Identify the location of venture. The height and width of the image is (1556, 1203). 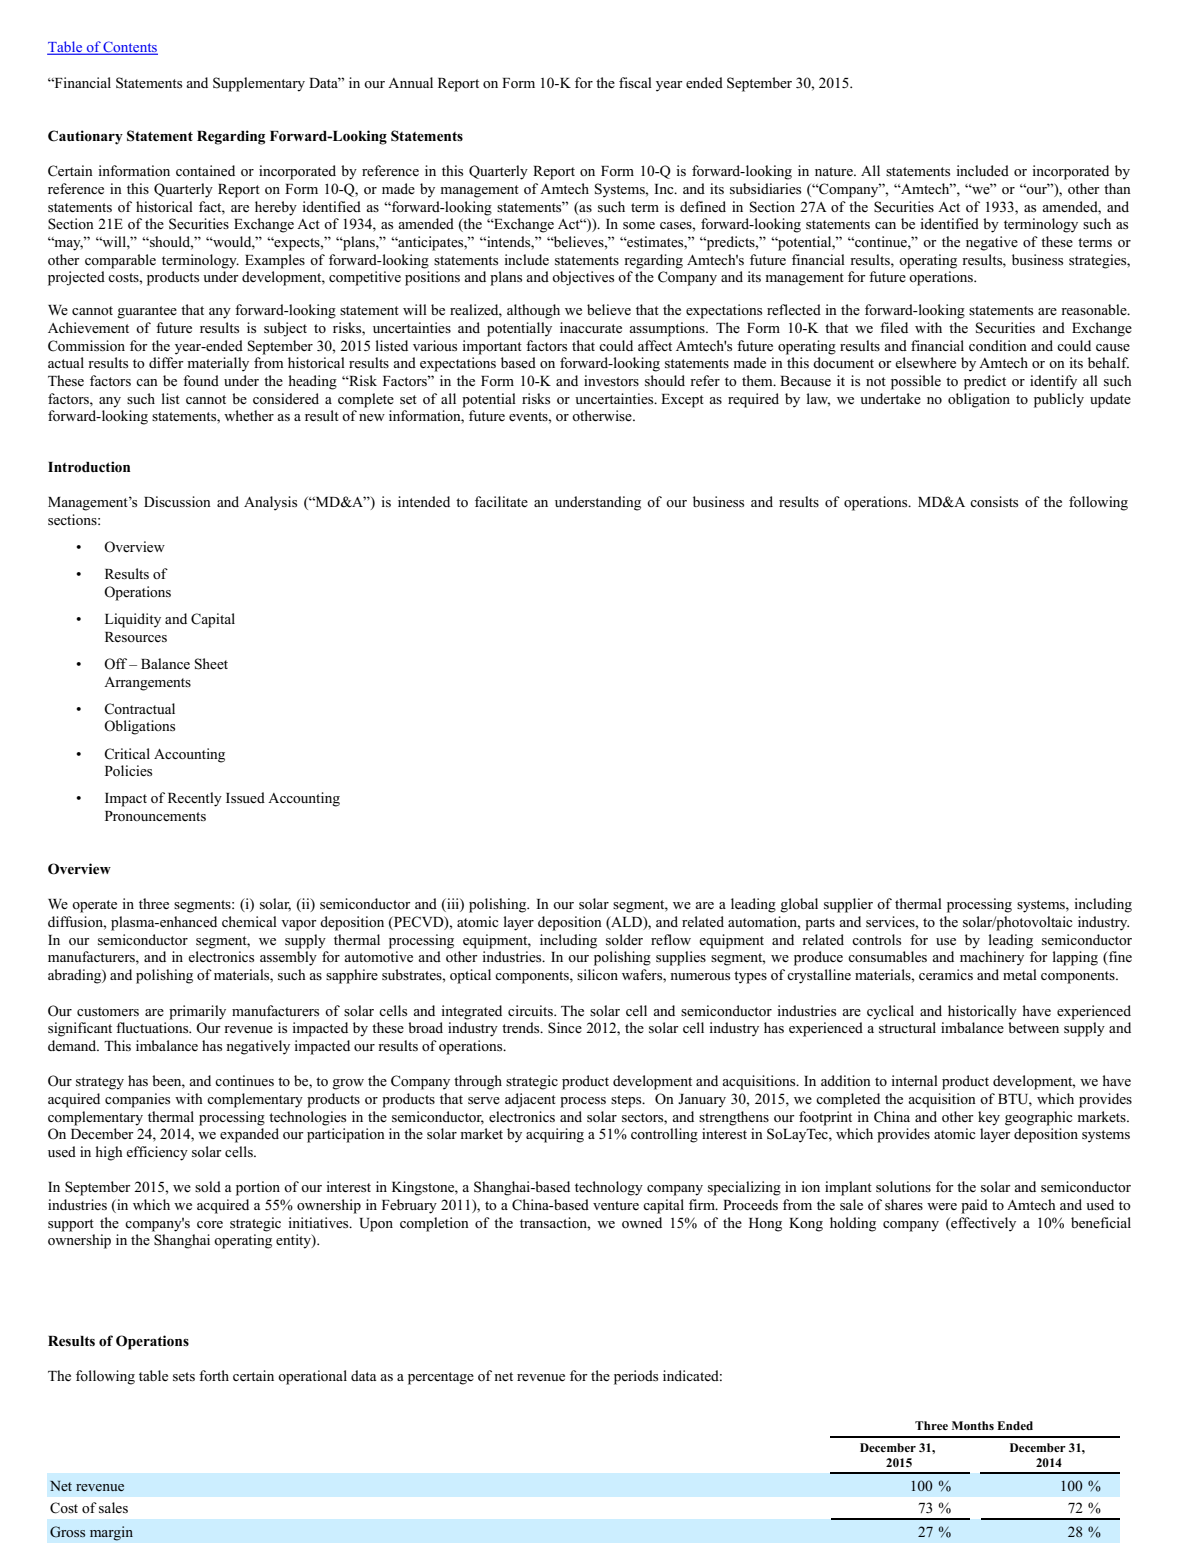
(616, 1205).
